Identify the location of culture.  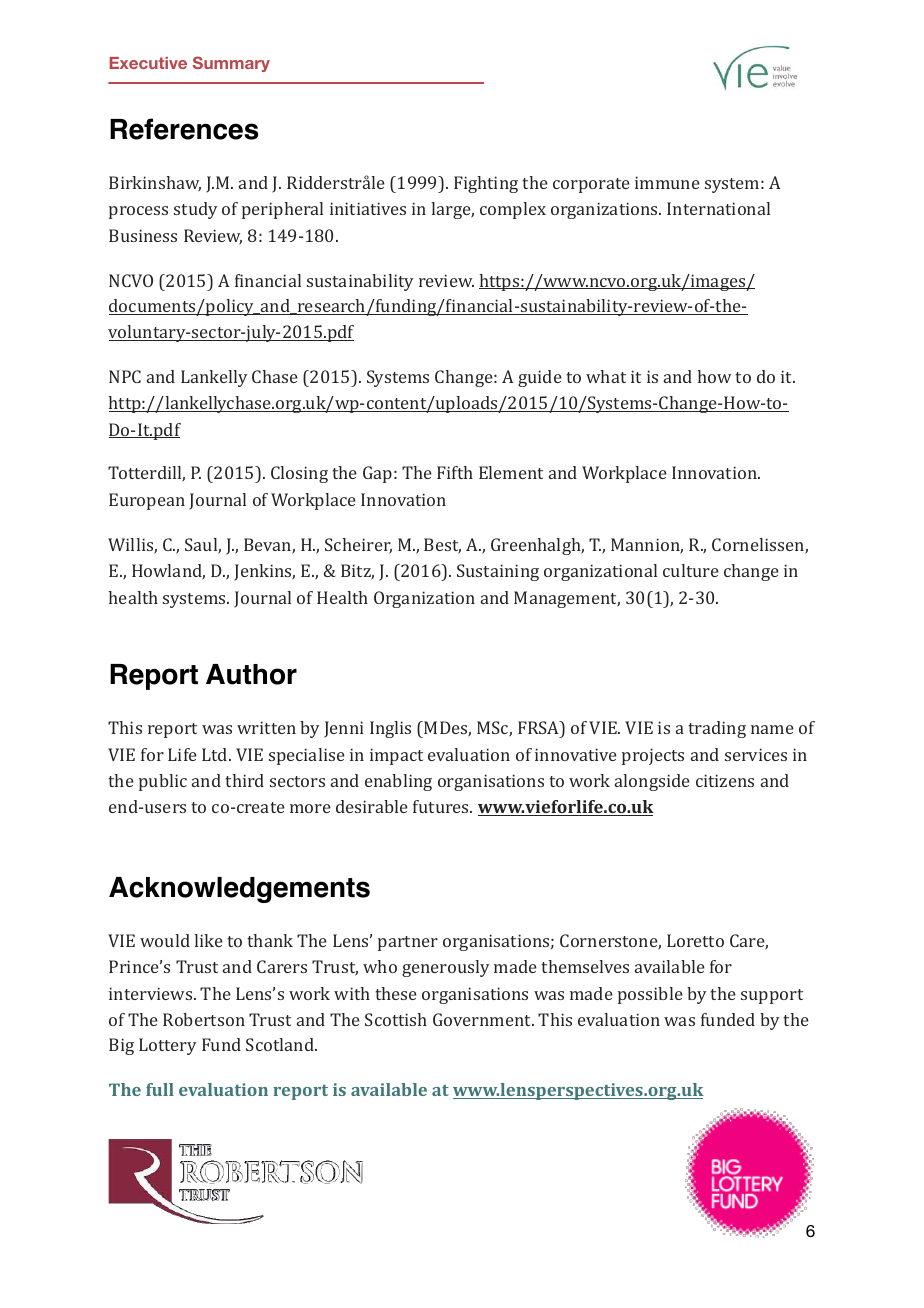
(691, 570).
